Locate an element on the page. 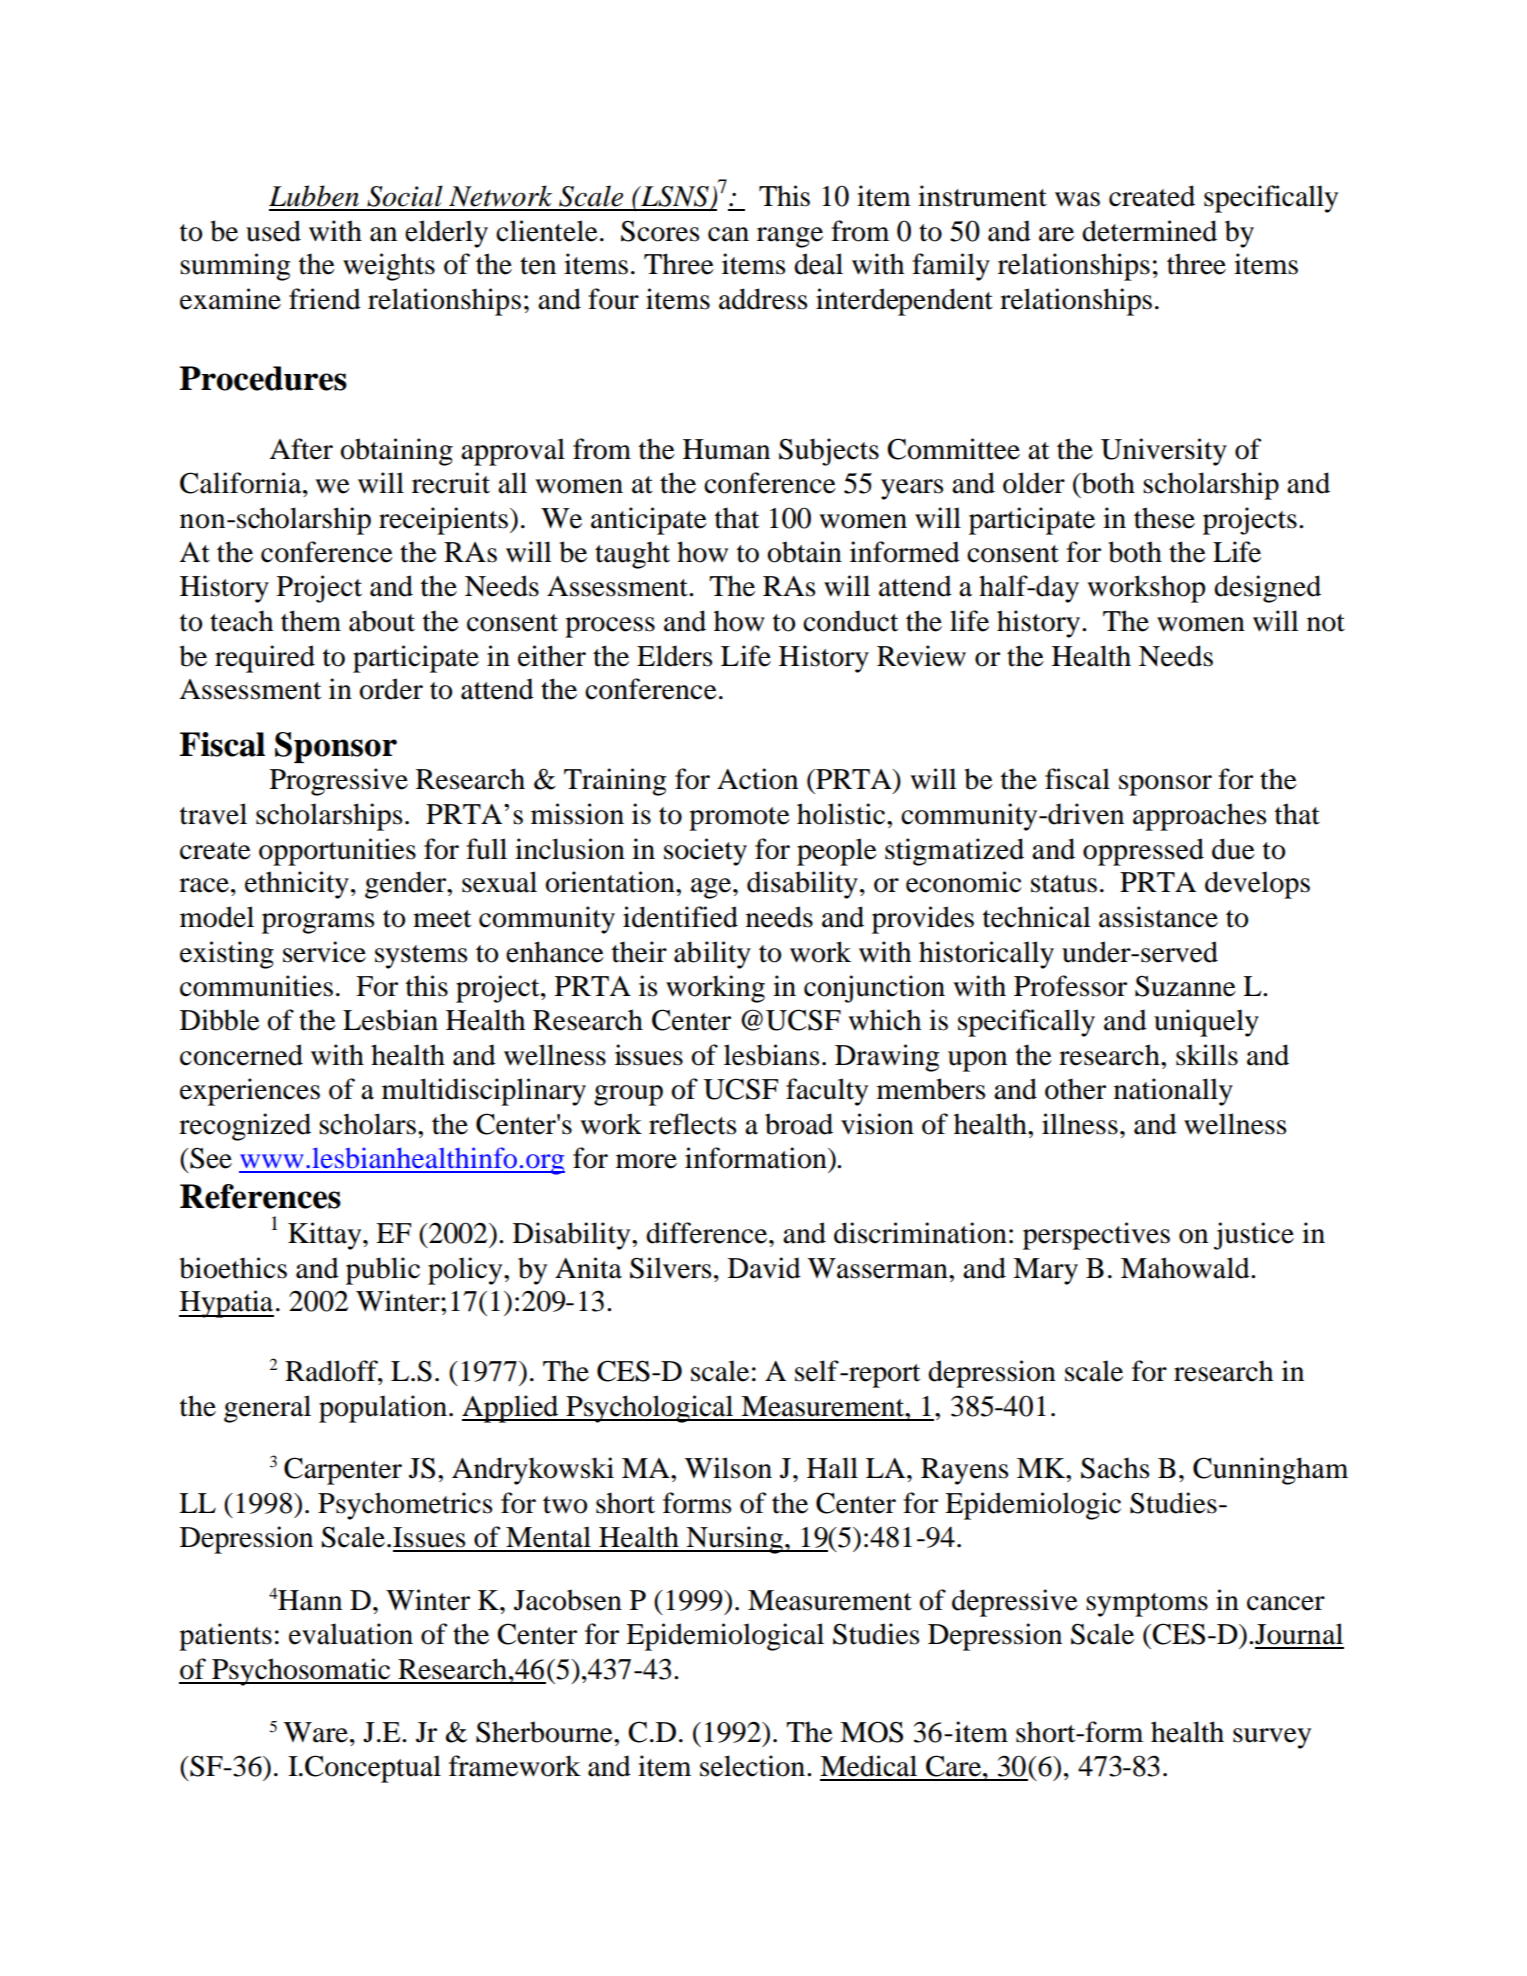 The height and width of the document is (1976, 1527). weights is located at coordinates (389, 267).
